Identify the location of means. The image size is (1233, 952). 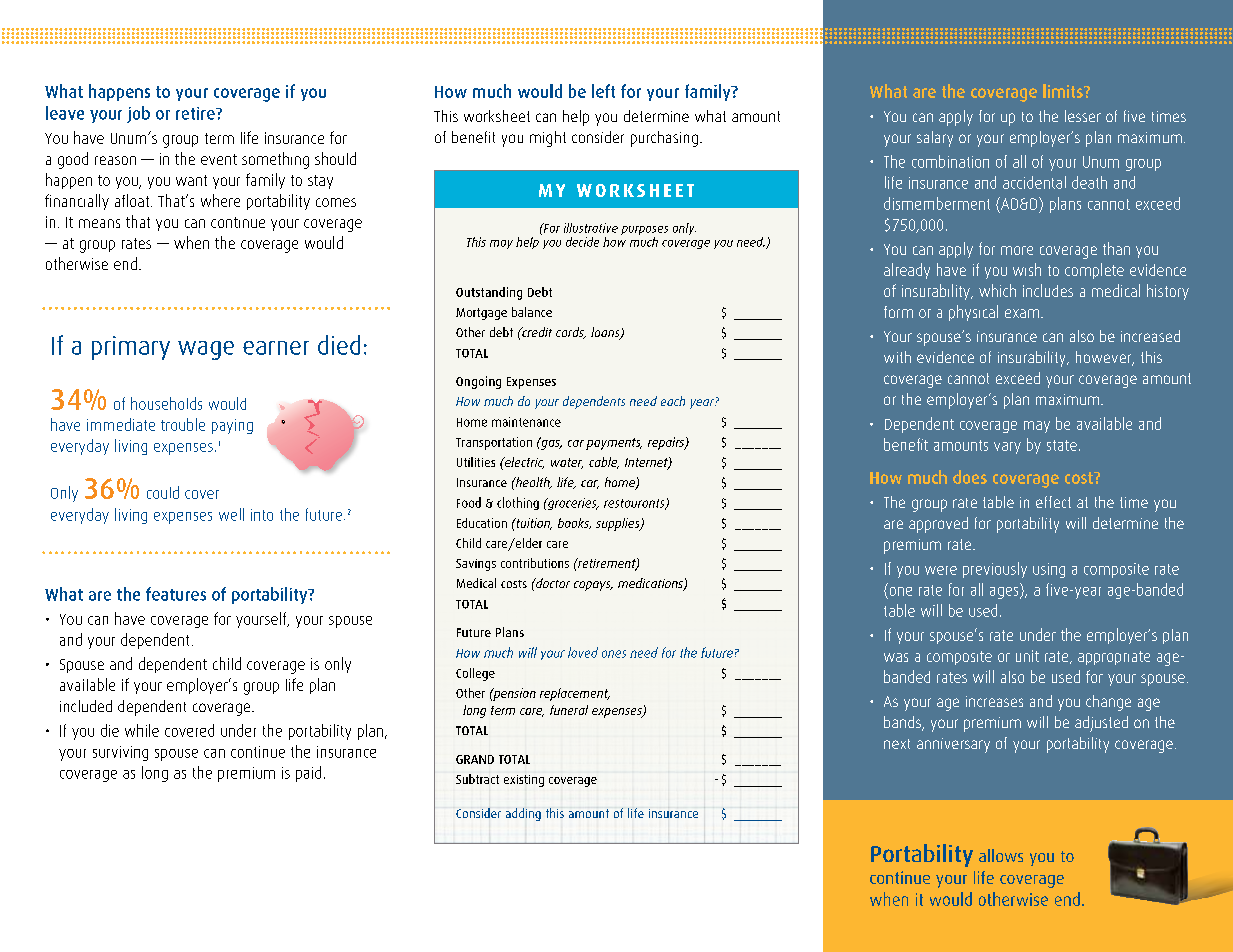
(99, 223).
